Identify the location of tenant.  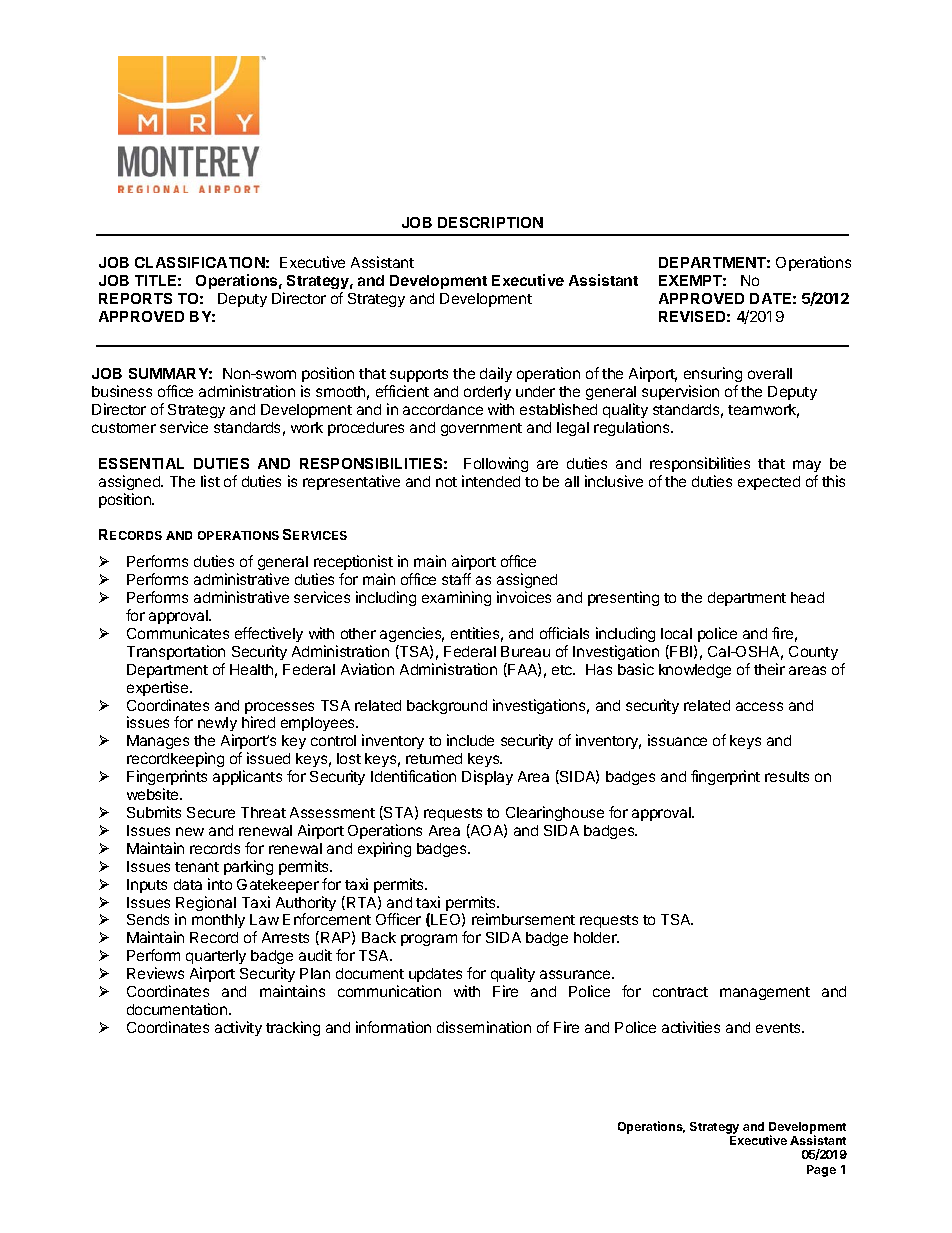
(197, 867).
